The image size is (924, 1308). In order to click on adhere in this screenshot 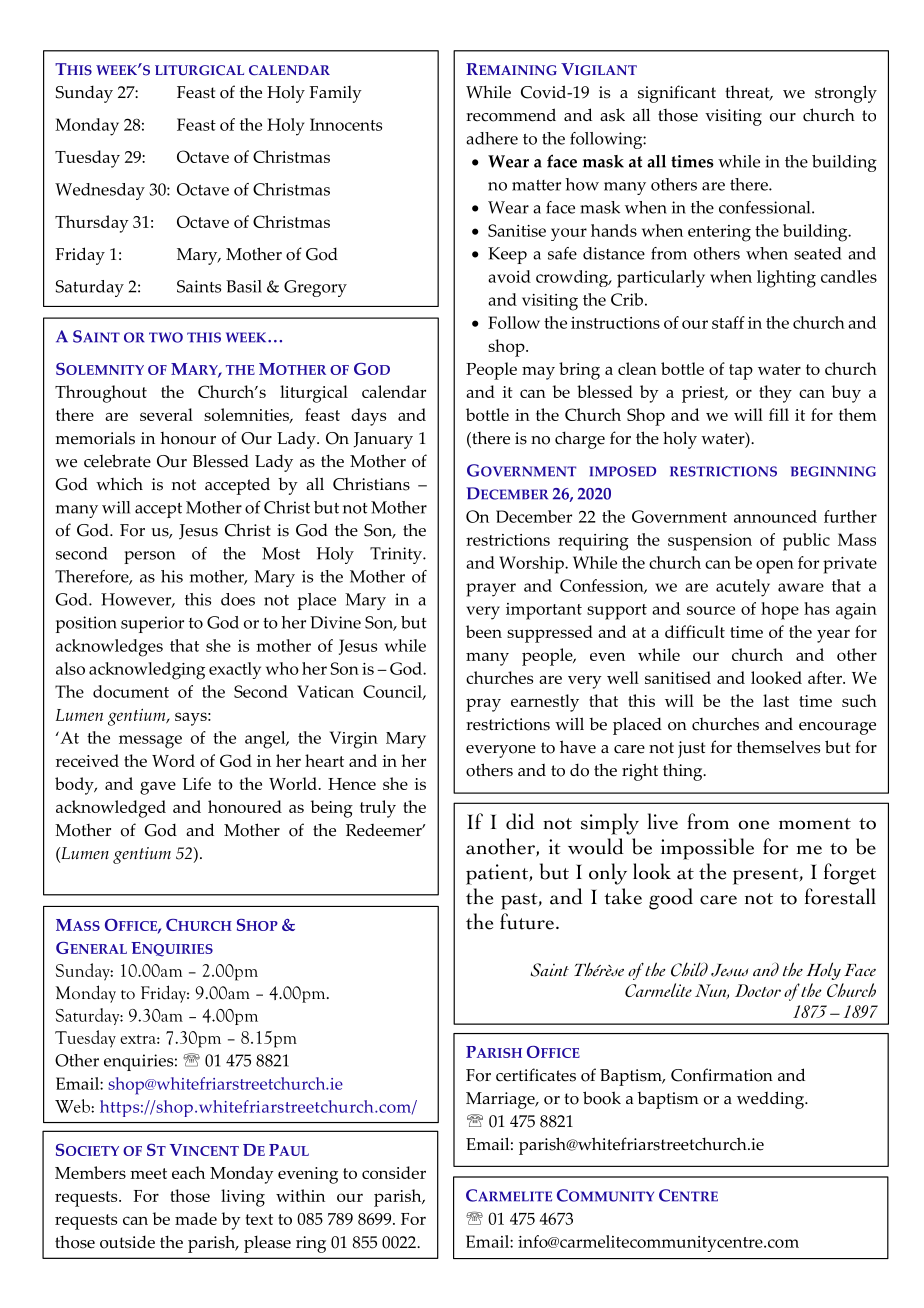, I will do `click(492, 138)`.
